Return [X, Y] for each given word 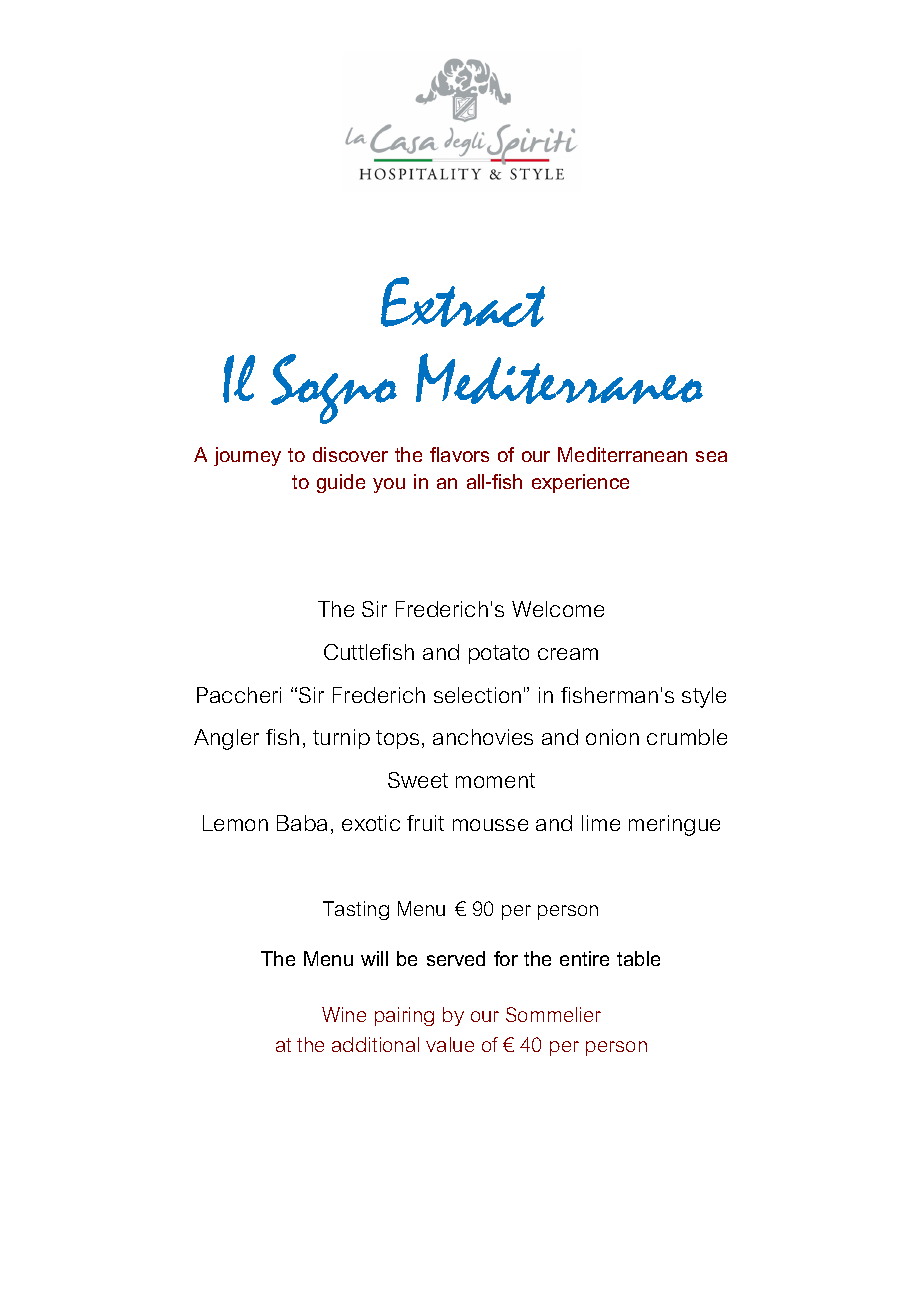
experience [580, 483]
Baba [302, 823]
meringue [674, 825]
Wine [344, 1014]
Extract [463, 302]
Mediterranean [622, 454]
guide [341, 483]
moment [495, 780]
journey [247, 456]
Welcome [558, 609]
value [450, 1044]
